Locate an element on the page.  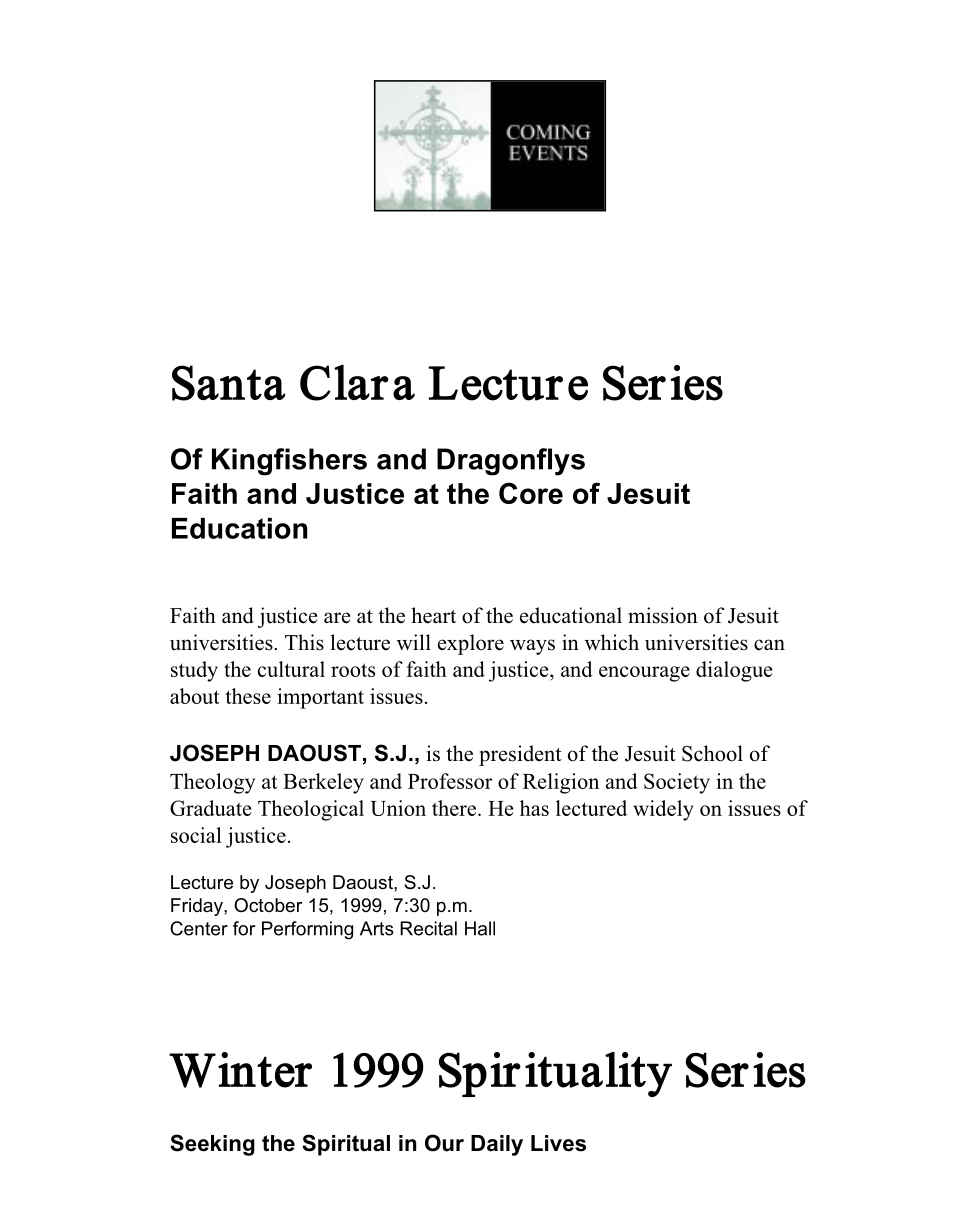
can is located at coordinates (769, 645).
